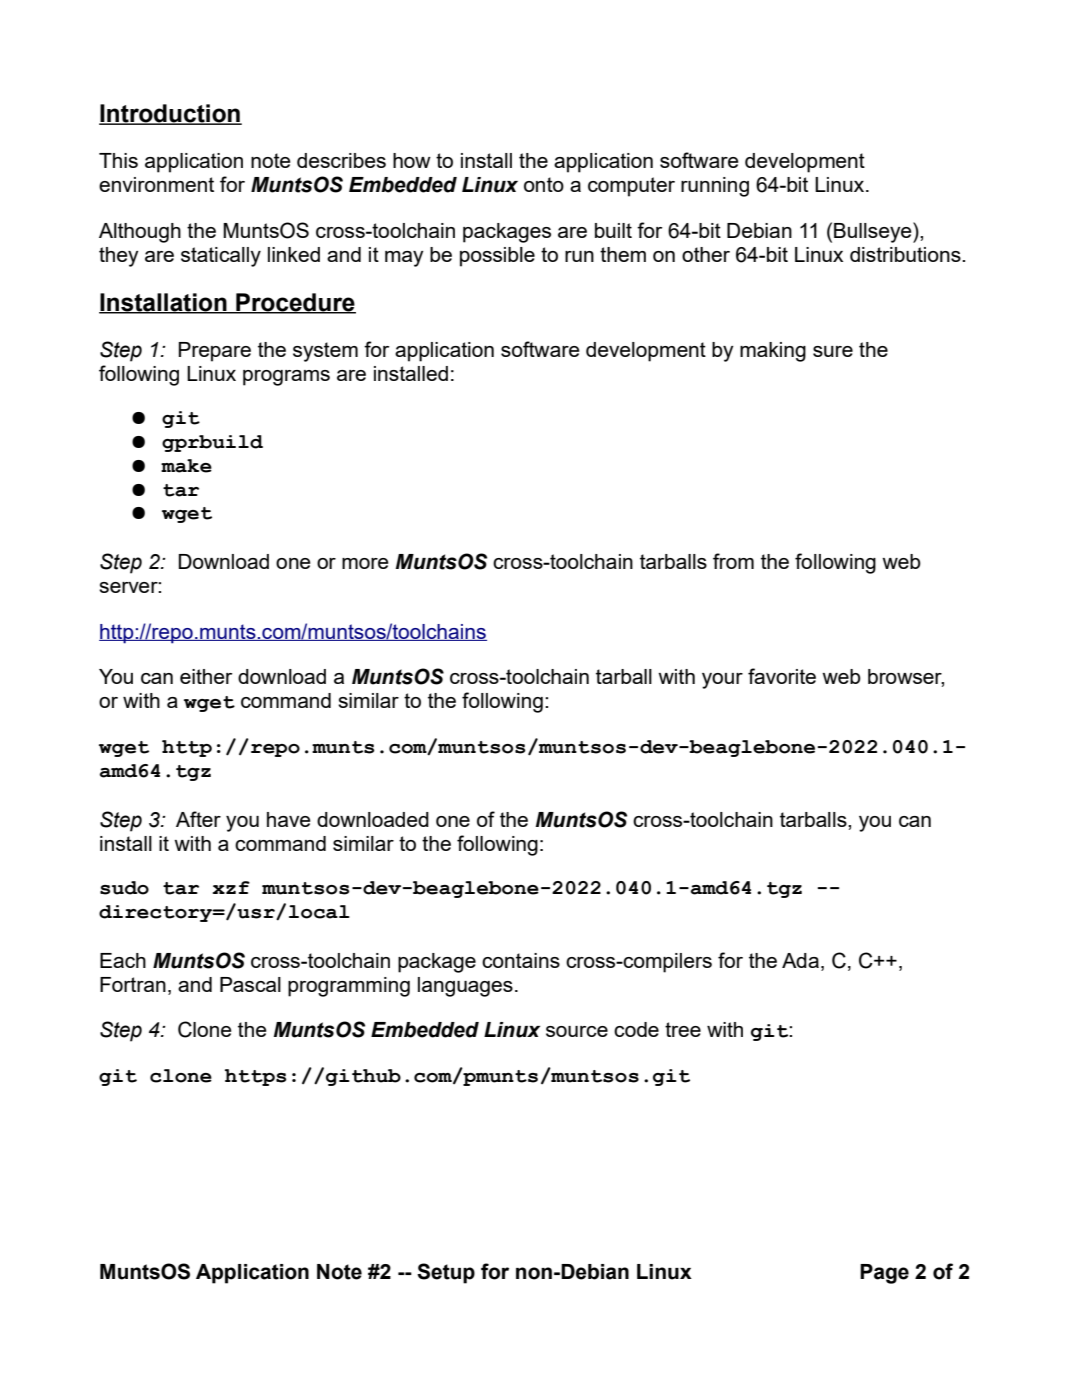  What do you see at coordinates (206, 676) in the screenshot?
I see `either` at bounding box center [206, 676].
